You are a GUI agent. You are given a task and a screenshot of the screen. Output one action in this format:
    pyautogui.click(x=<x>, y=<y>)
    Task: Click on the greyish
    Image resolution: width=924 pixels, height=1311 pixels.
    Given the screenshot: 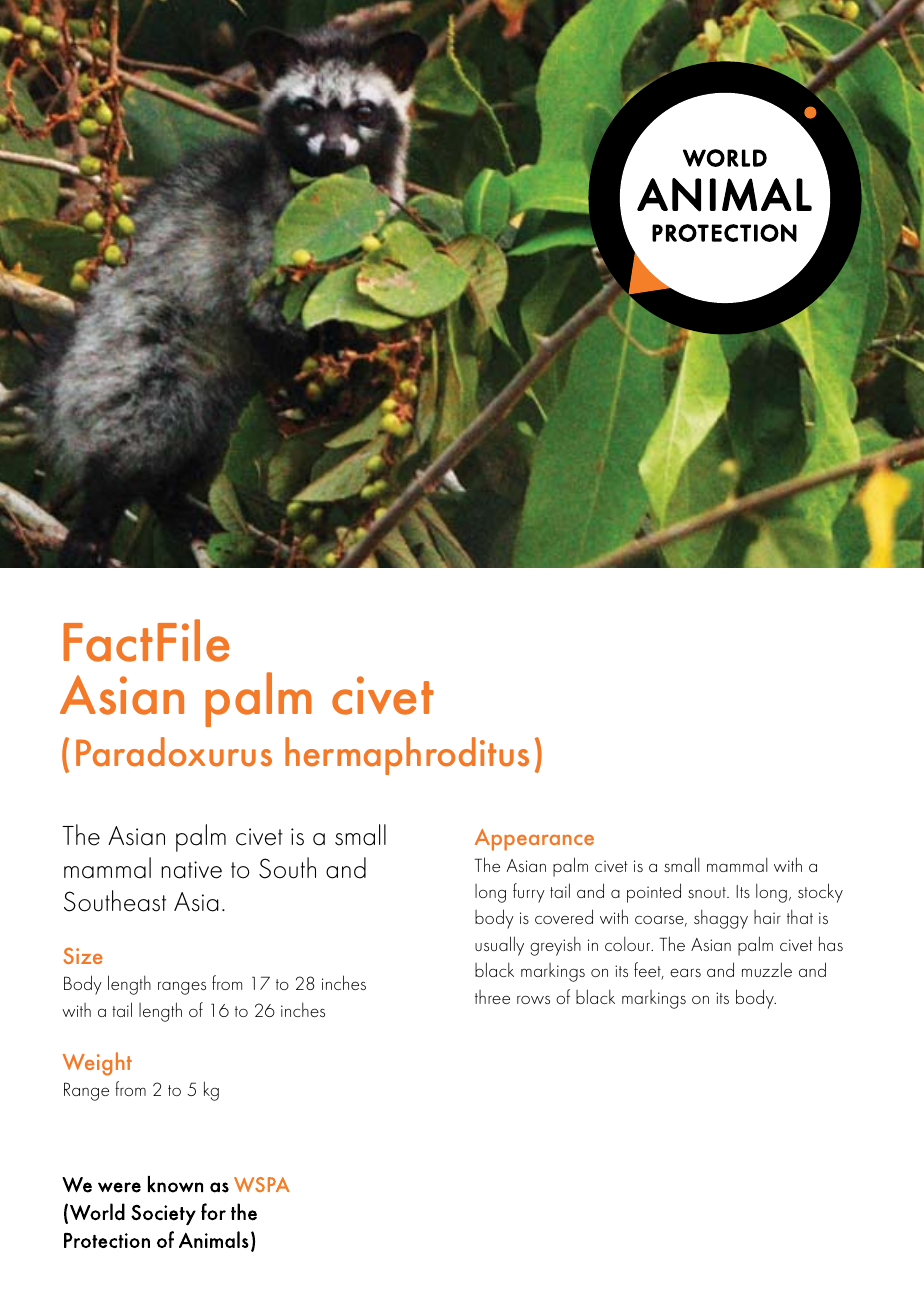 What is the action you would take?
    pyautogui.click(x=555, y=946)
